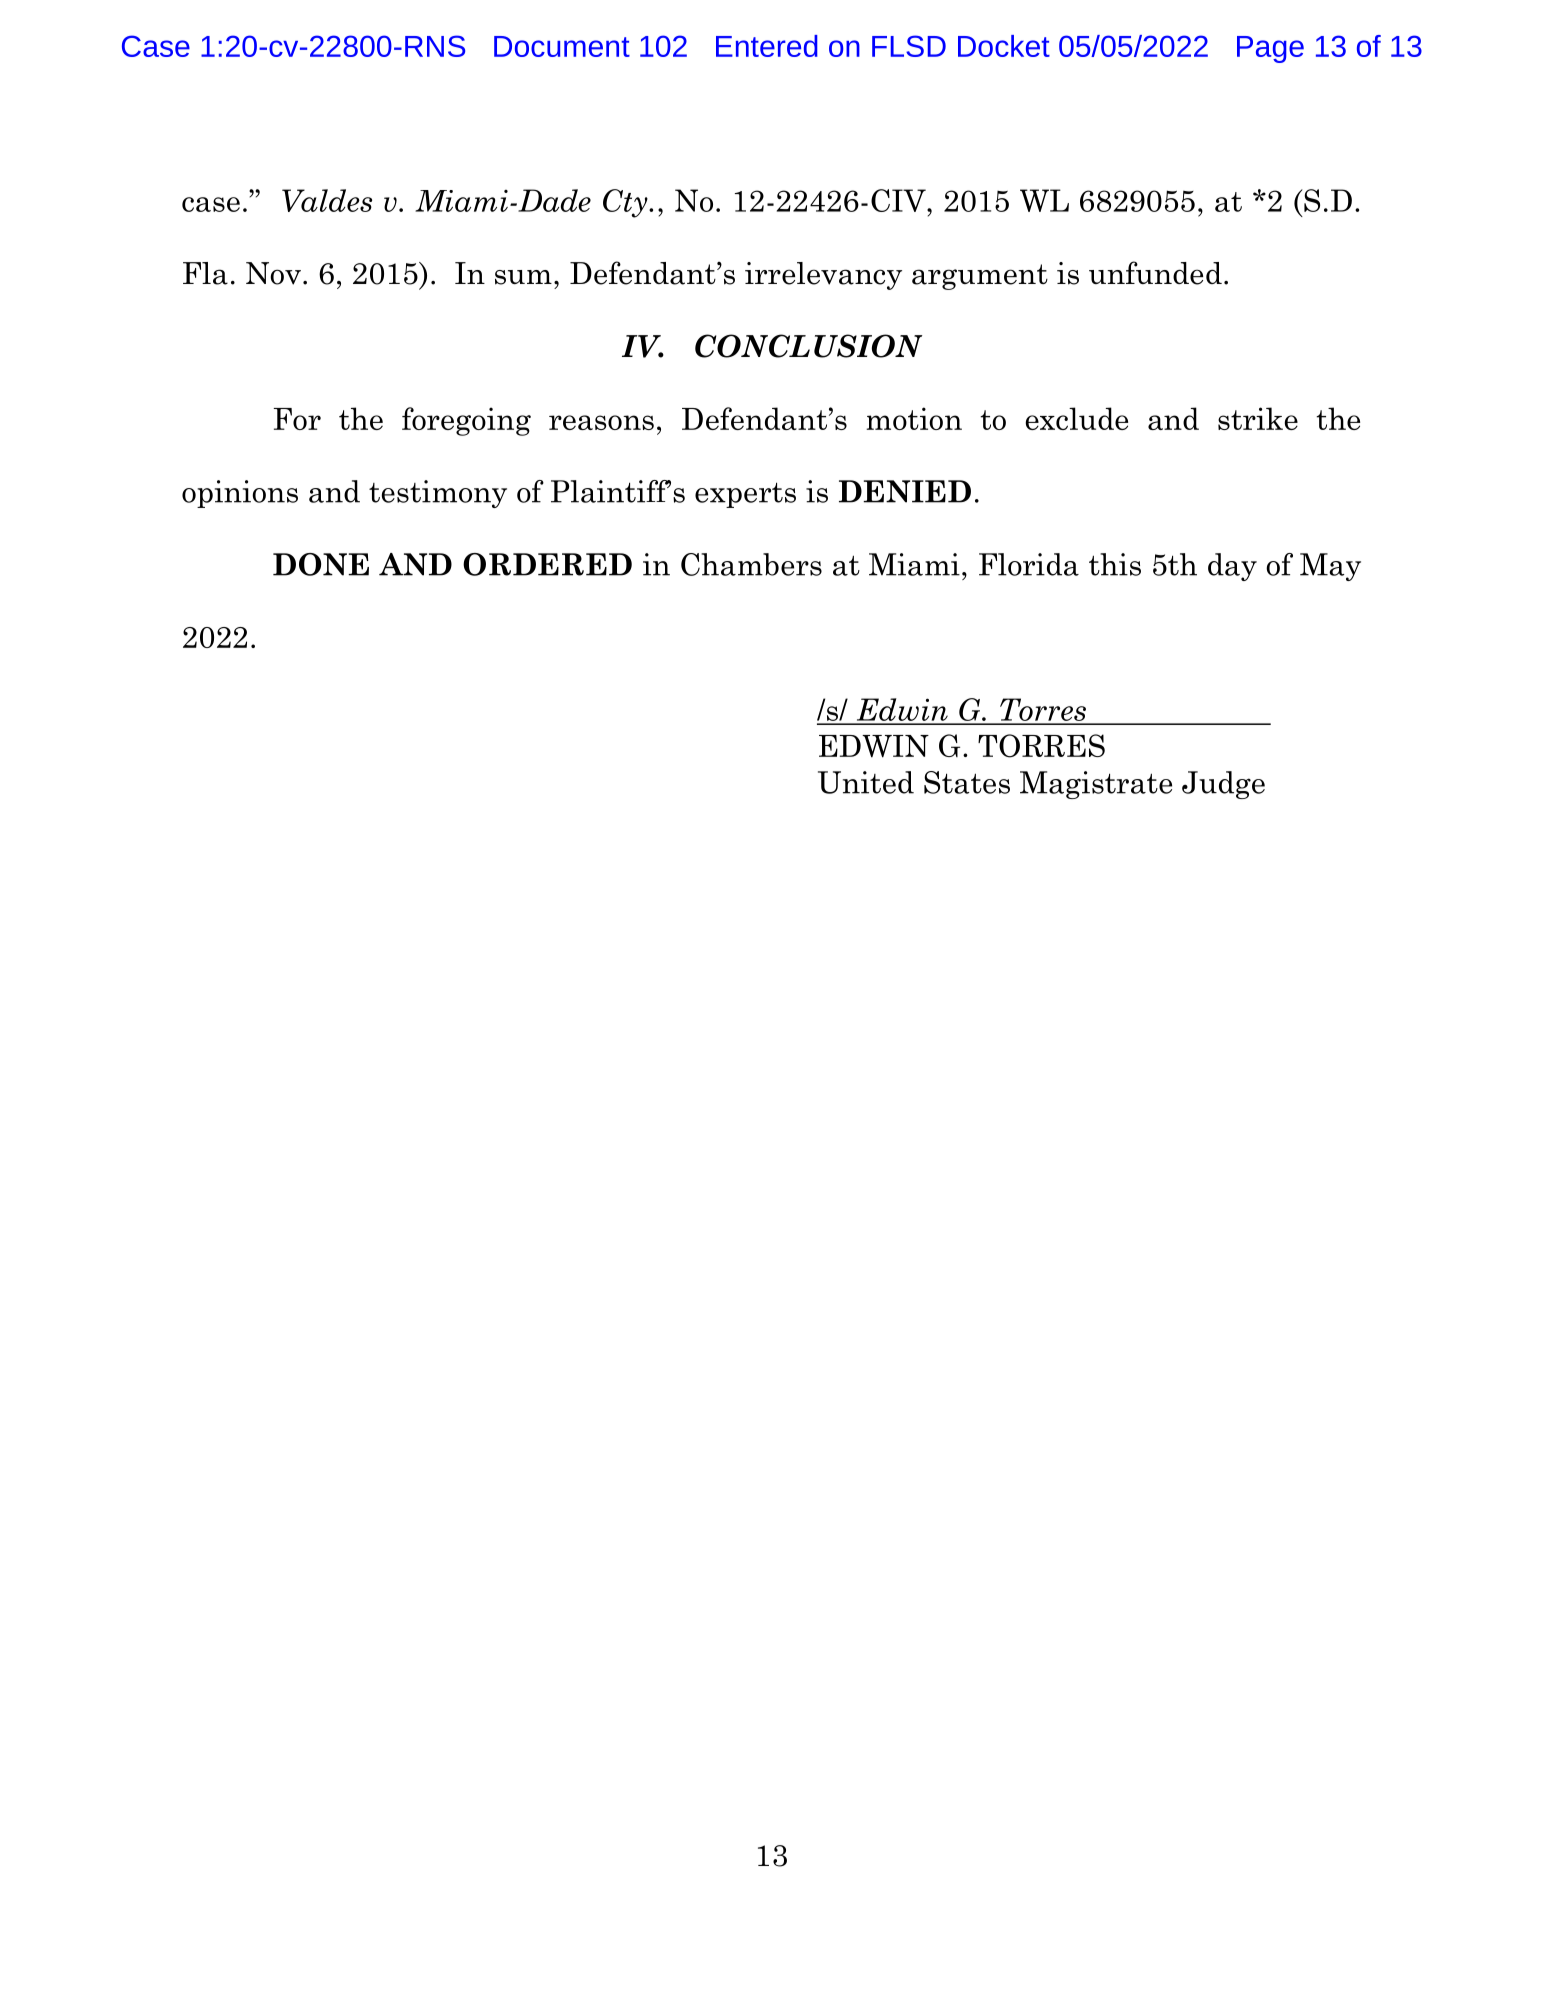 This image has height=1997, width=1543. Describe the element at coordinates (914, 418) in the image. I see `motion` at that location.
